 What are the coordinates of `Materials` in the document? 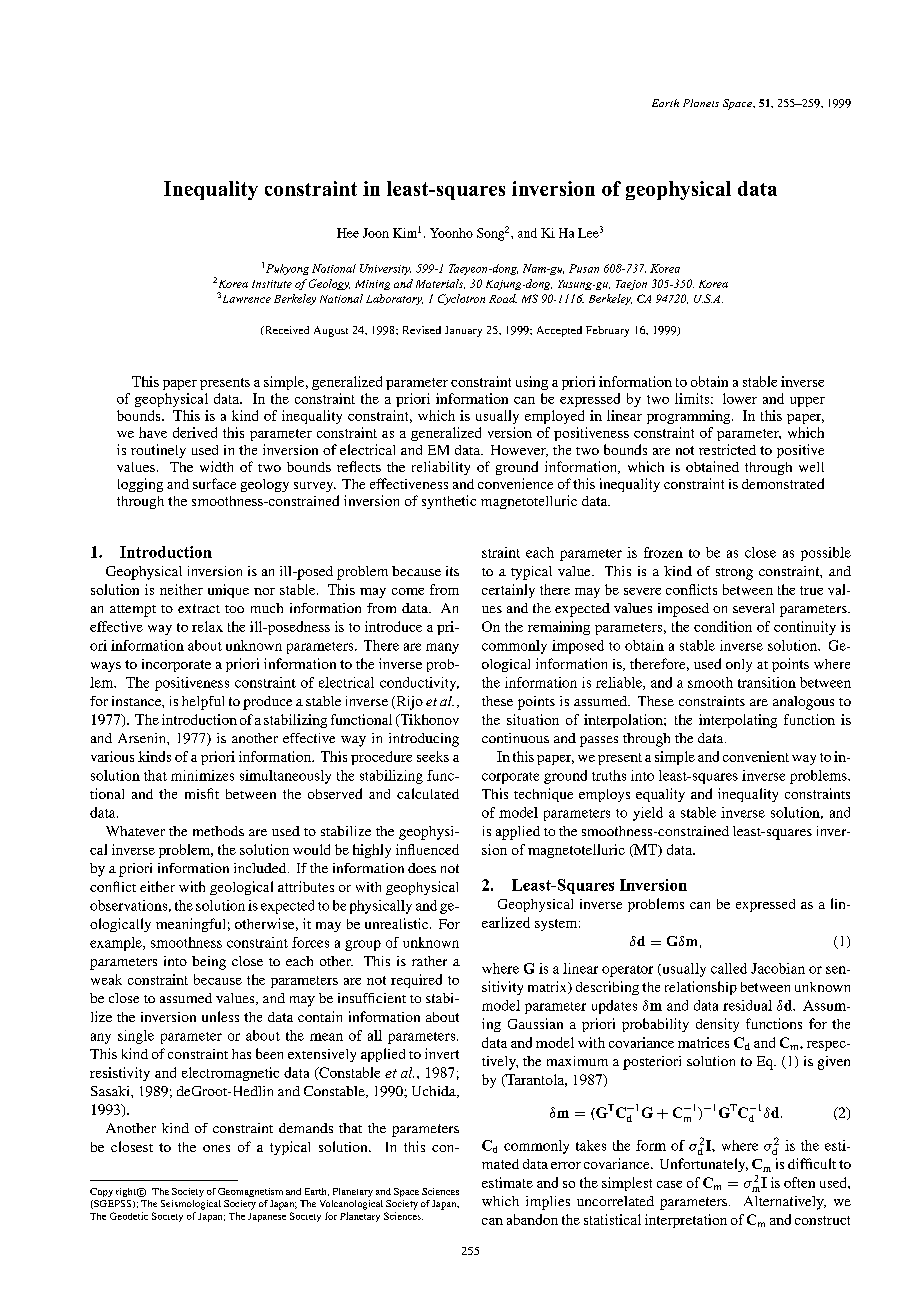 It's located at (440, 284).
